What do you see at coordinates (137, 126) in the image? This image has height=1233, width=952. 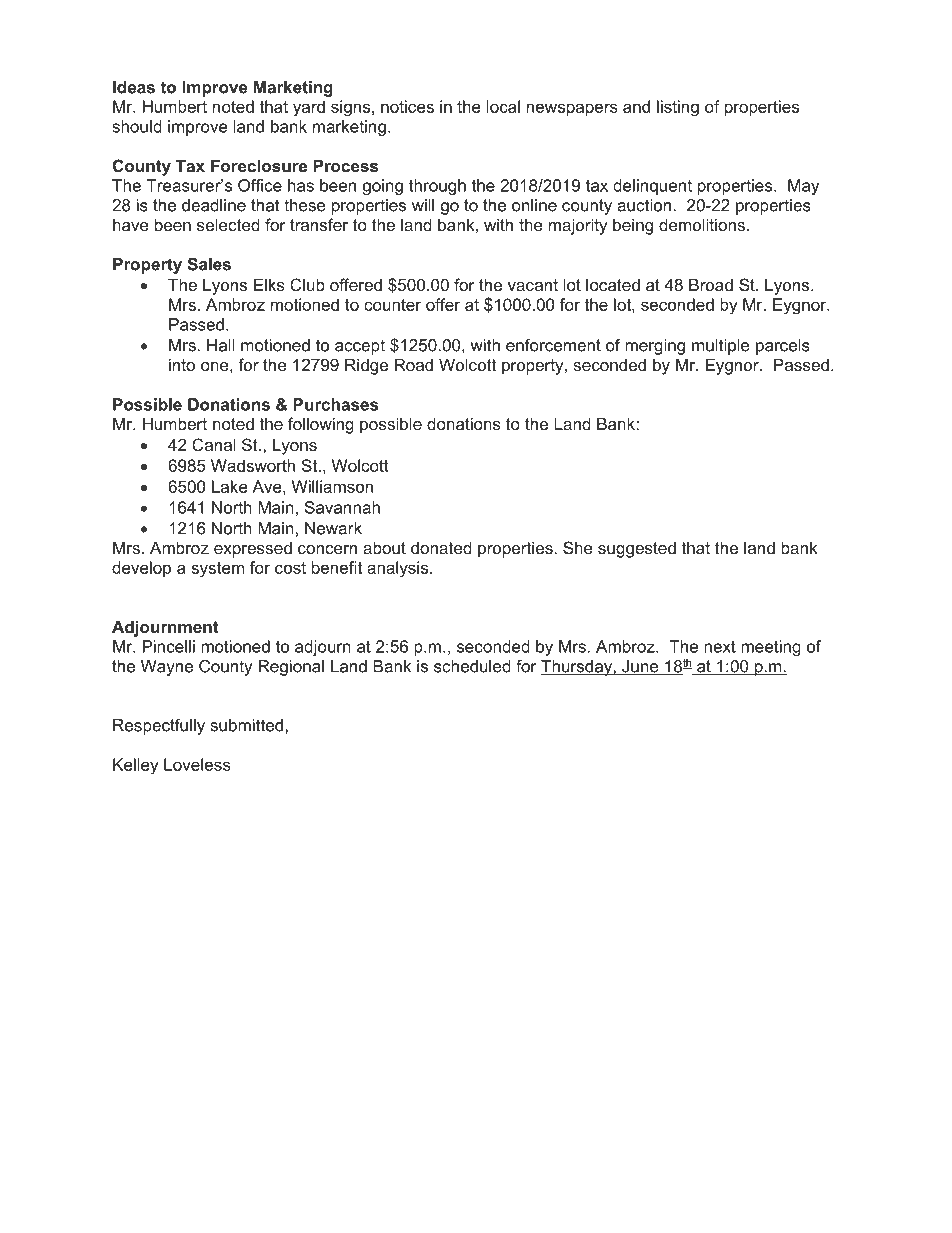 I see `should` at bounding box center [137, 126].
